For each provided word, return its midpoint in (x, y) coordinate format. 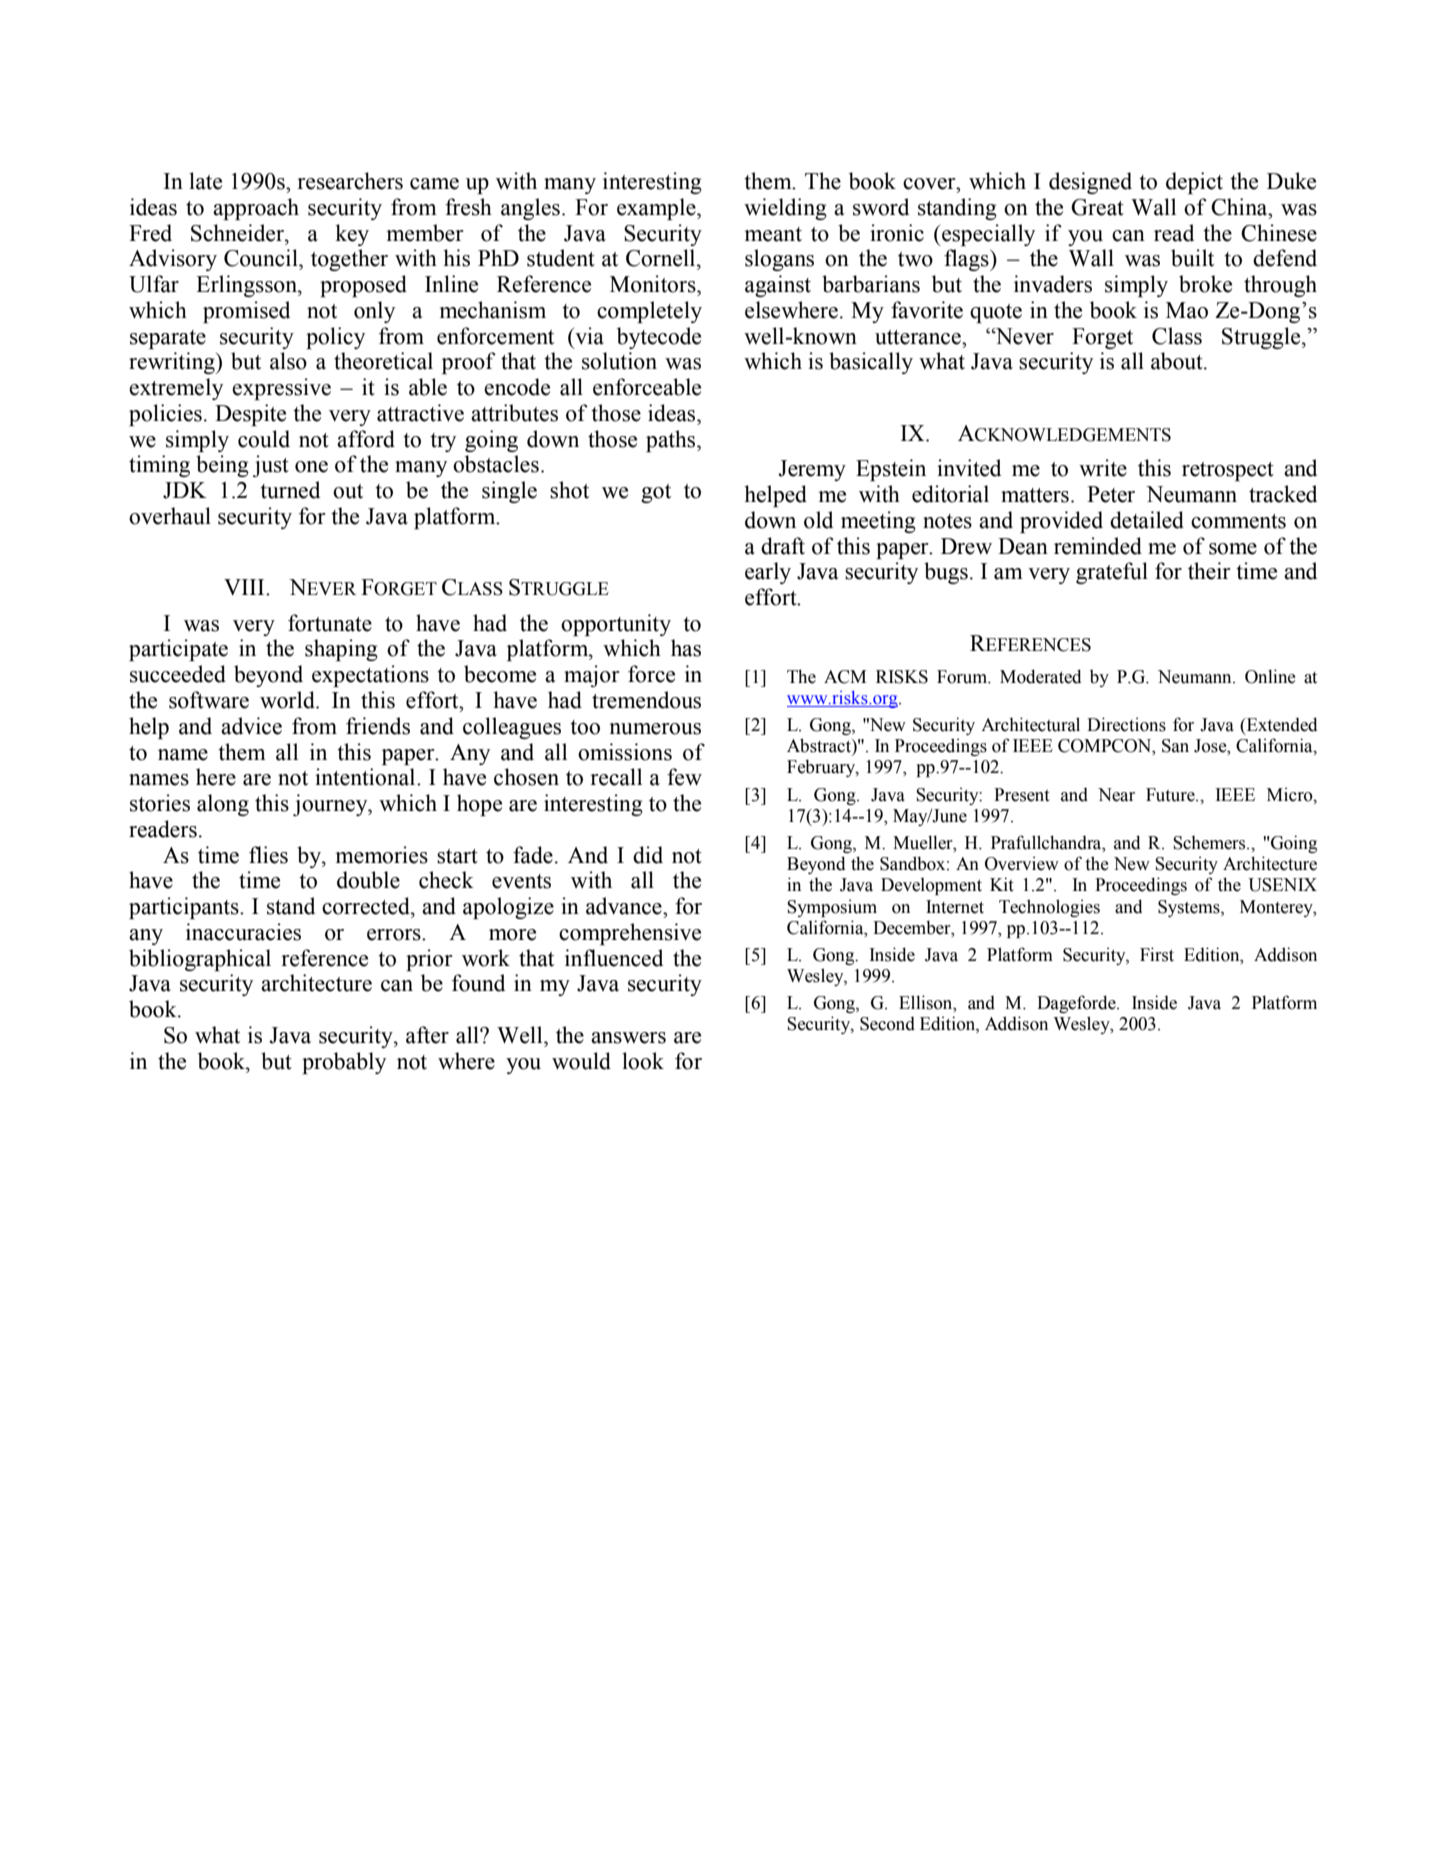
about (1178, 361)
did (648, 855)
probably (344, 1063)
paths (672, 441)
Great (1097, 207)
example (657, 209)
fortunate (330, 623)
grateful (1112, 573)
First (1157, 954)
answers (628, 1038)
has (686, 648)
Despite (250, 415)
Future (1171, 795)
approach (256, 209)
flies (268, 855)
